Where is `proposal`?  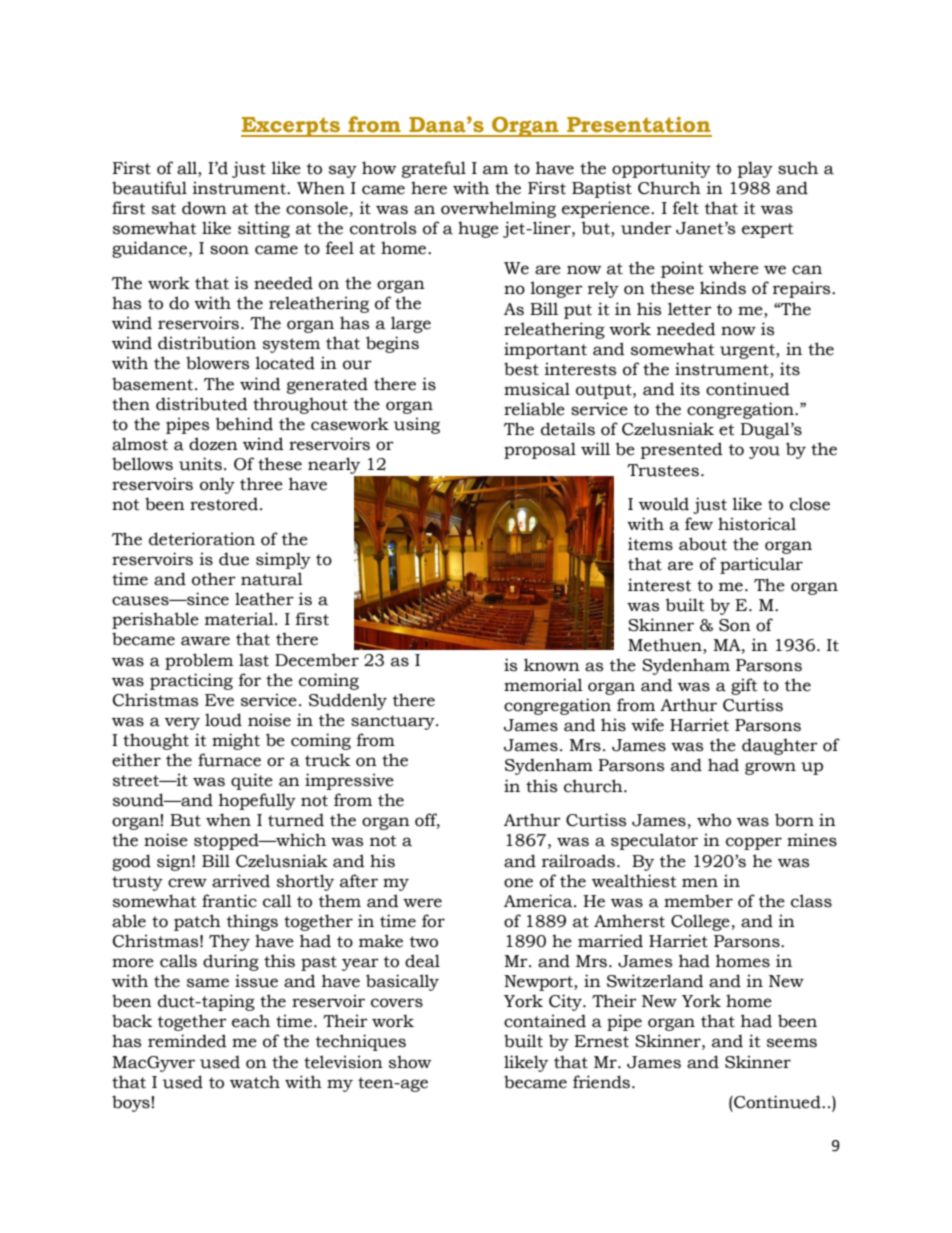 proposal is located at coordinates (540, 450).
